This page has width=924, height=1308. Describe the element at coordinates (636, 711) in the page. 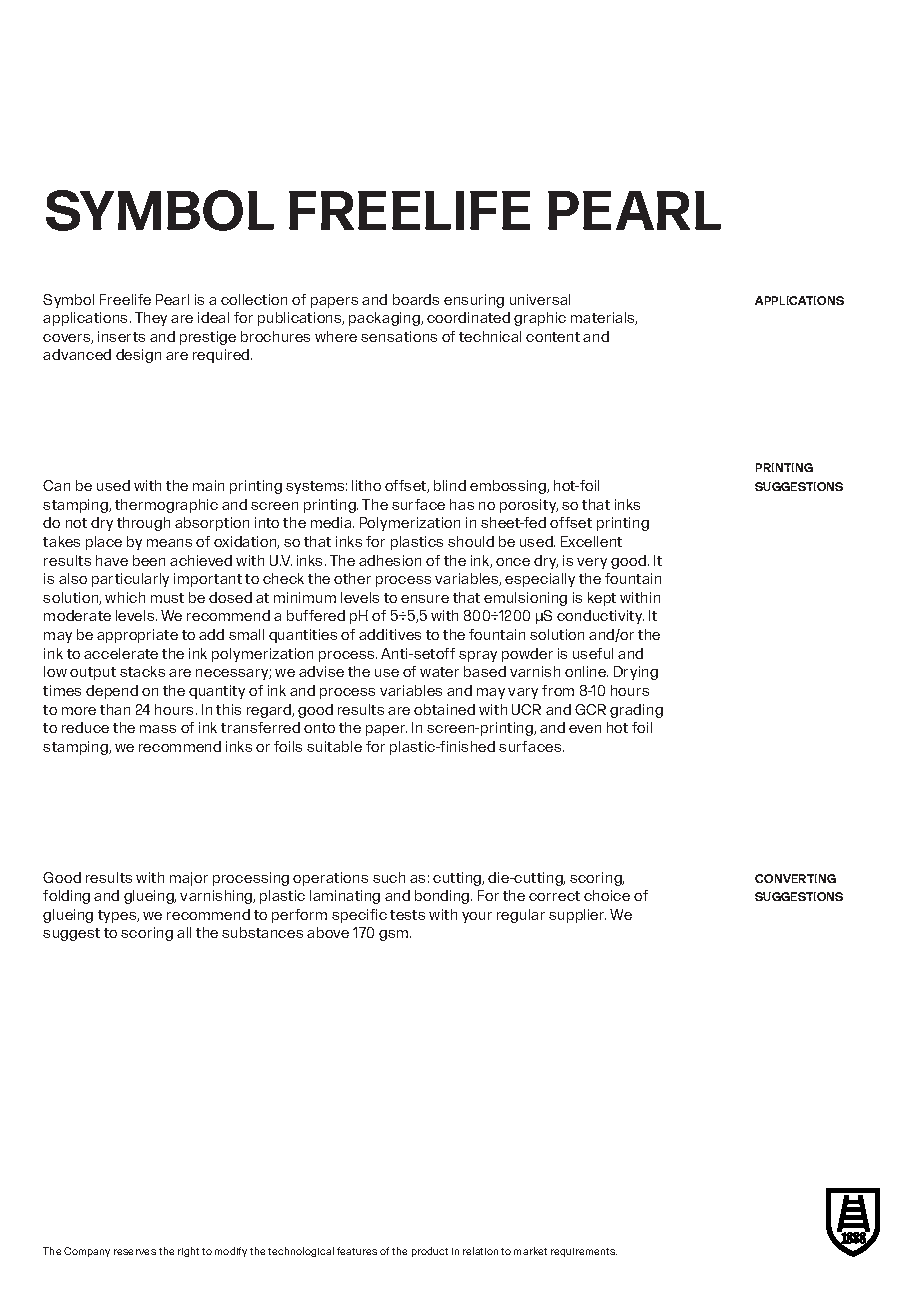

I see `grading` at that location.
